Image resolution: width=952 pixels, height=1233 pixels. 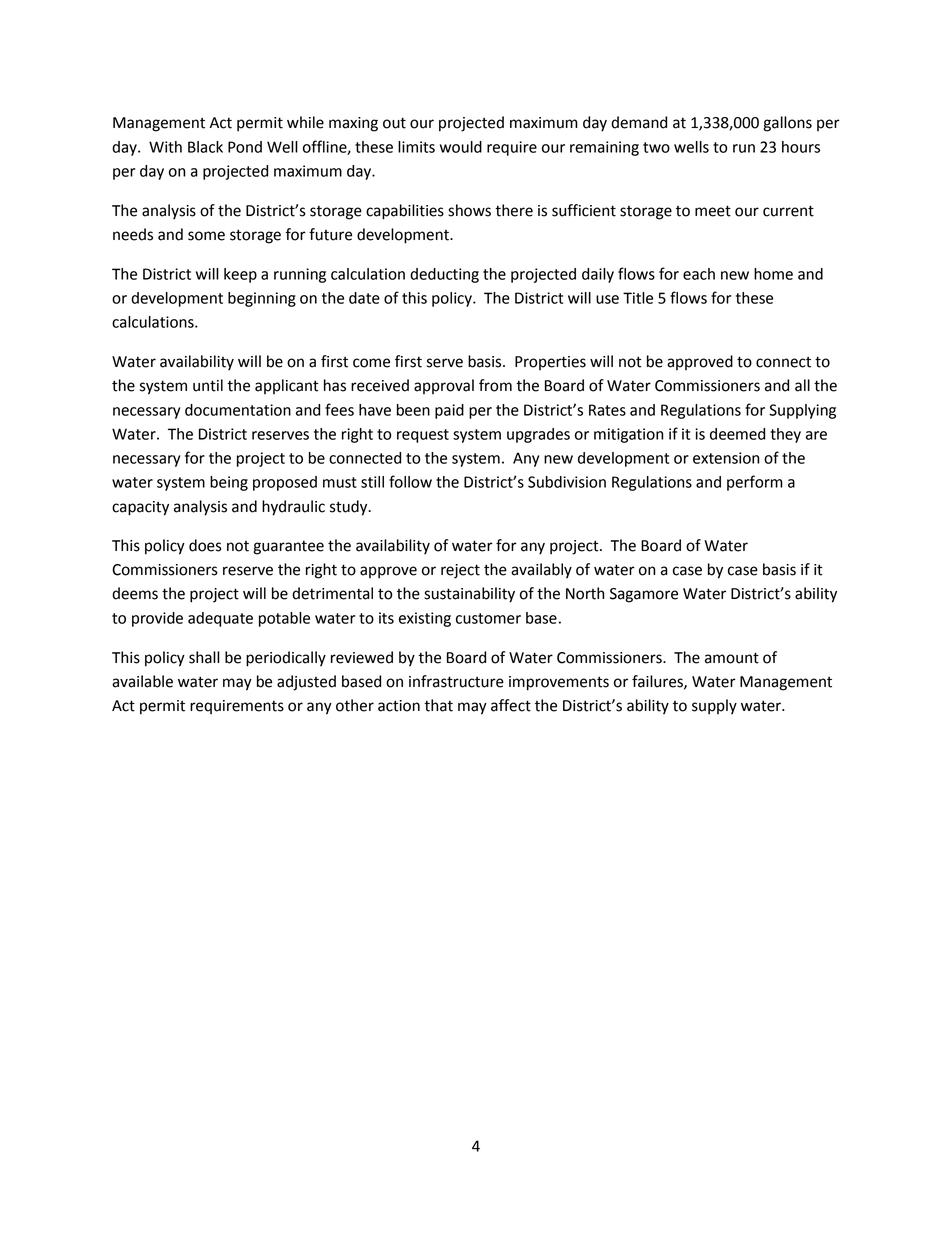 I want to click on Title, so click(x=638, y=298).
